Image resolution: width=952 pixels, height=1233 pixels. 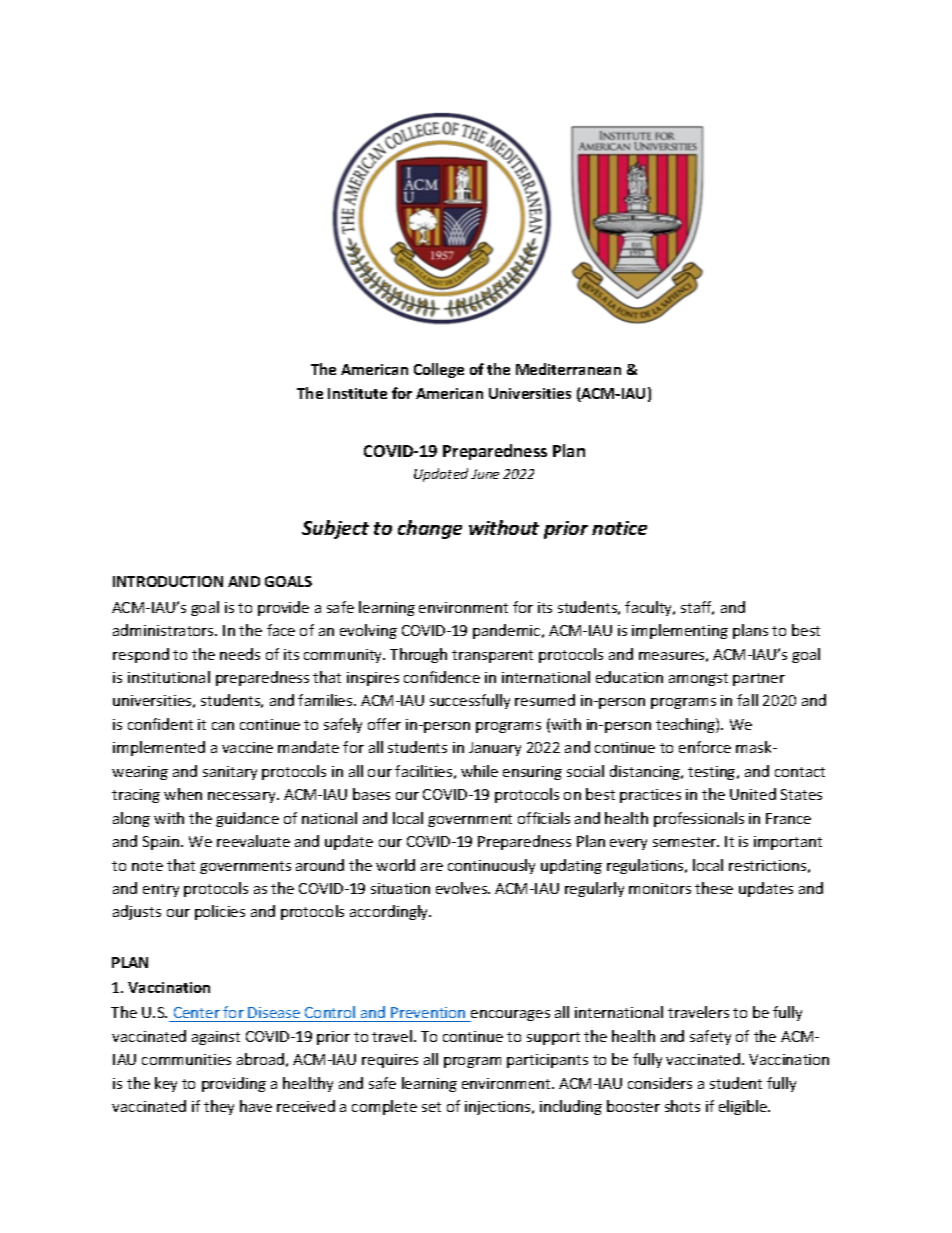 What do you see at coordinates (357, 393) in the page?
I see `Institute` at bounding box center [357, 393].
